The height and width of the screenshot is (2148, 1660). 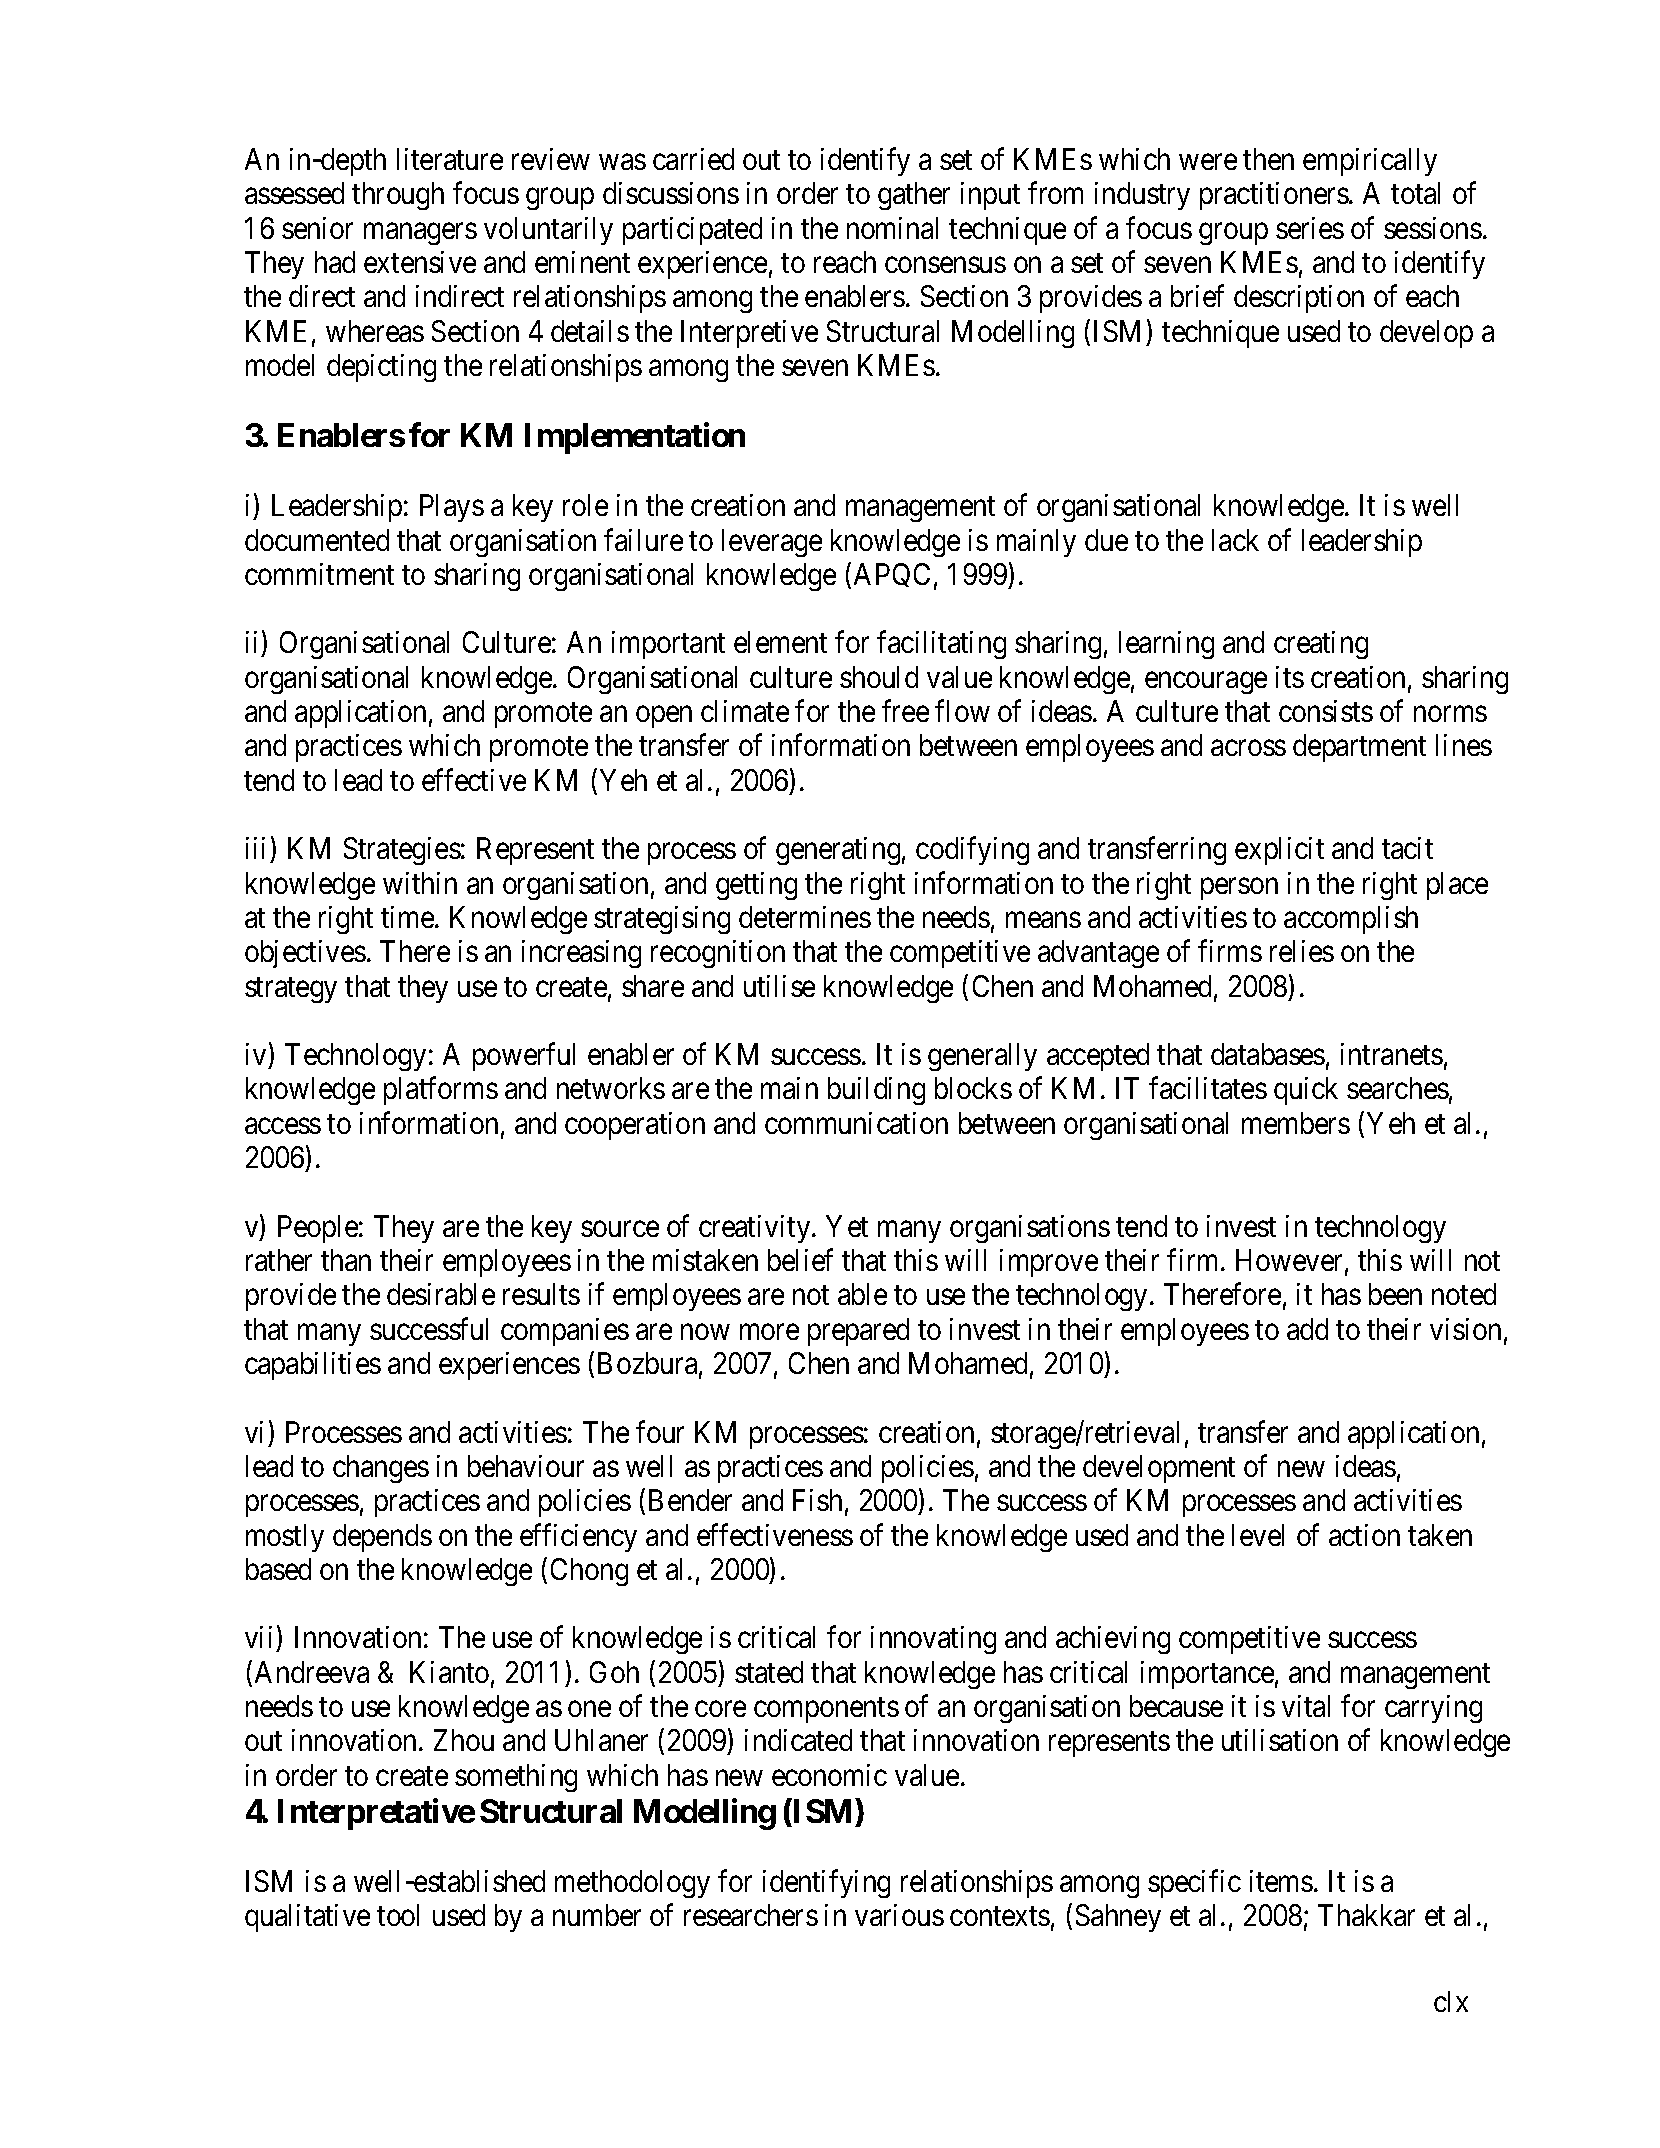 What do you see at coordinates (876, 1091) in the screenshot?
I see `building` at bounding box center [876, 1091].
